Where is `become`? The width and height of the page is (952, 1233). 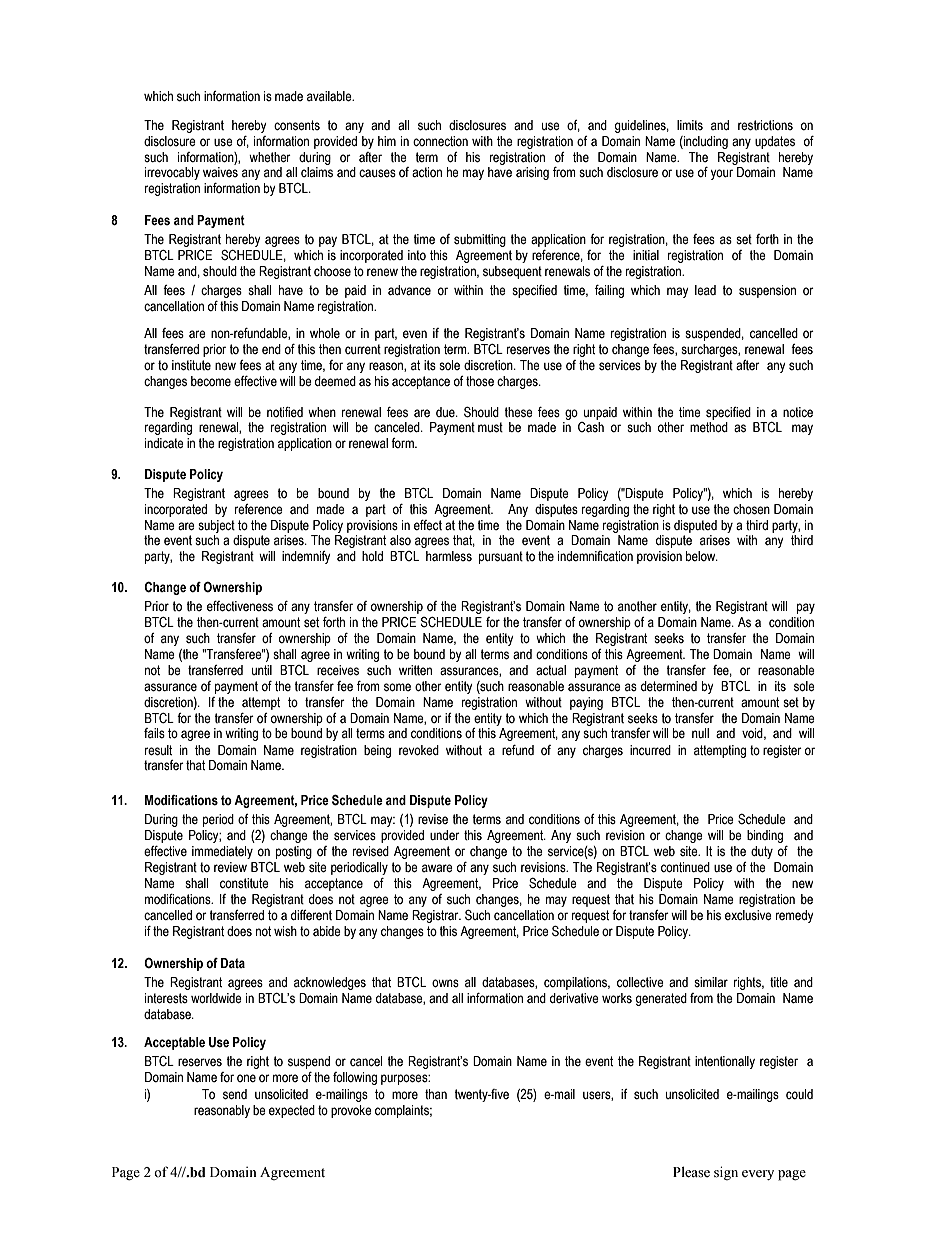 become is located at coordinates (211, 381).
